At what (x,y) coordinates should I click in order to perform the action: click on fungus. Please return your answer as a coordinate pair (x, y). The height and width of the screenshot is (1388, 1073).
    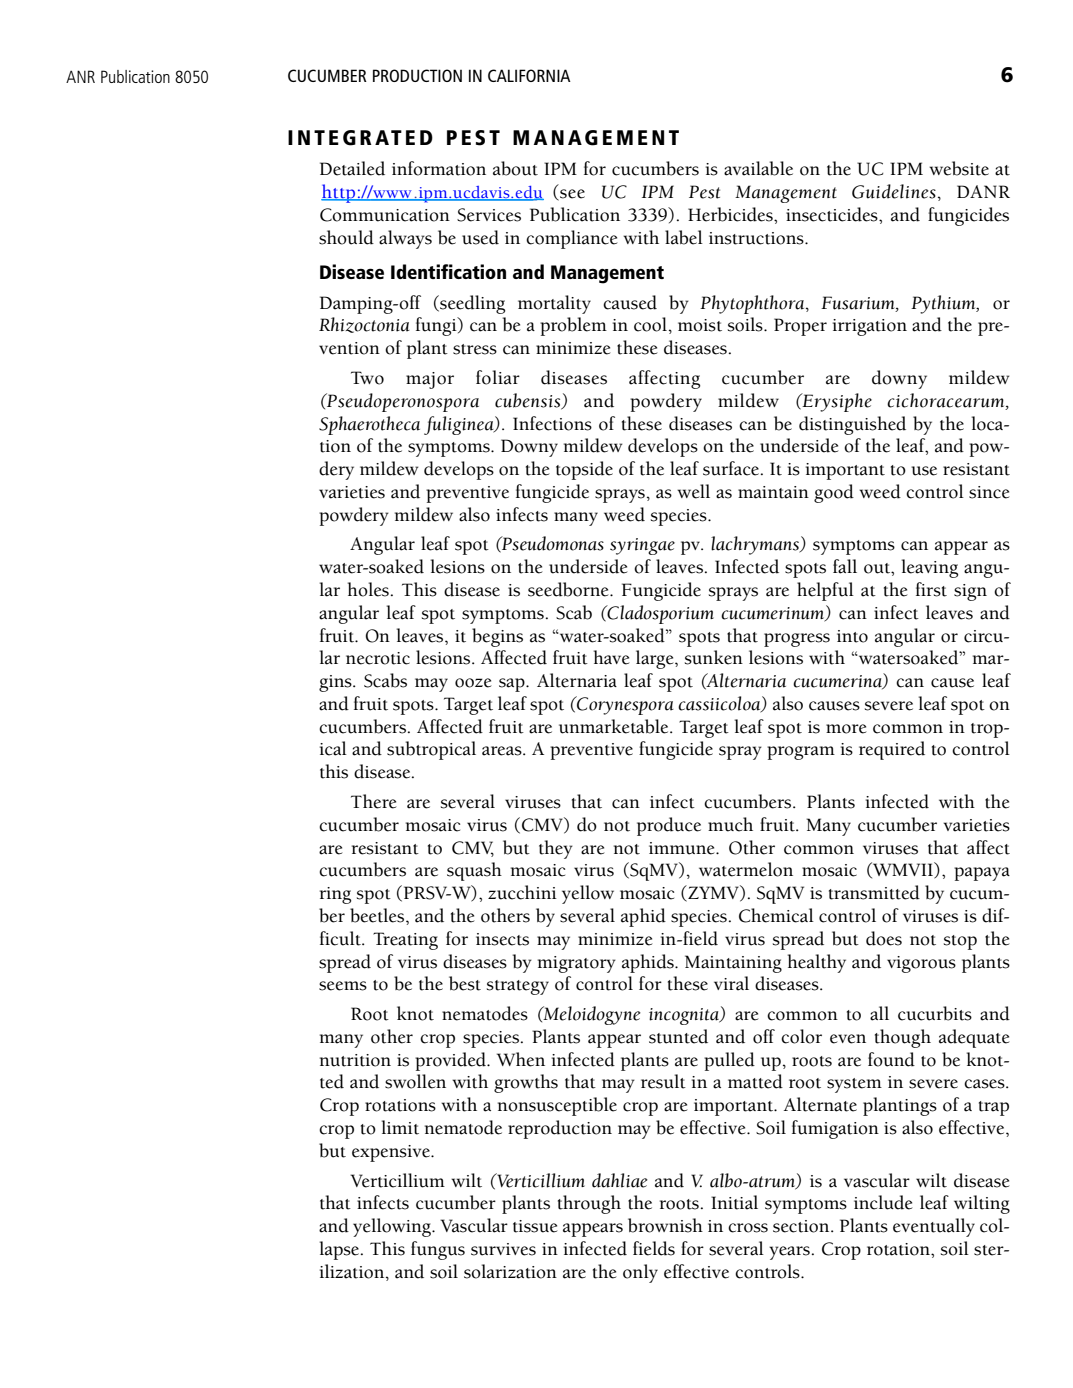
    Looking at the image, I should click on (438, 1250).
